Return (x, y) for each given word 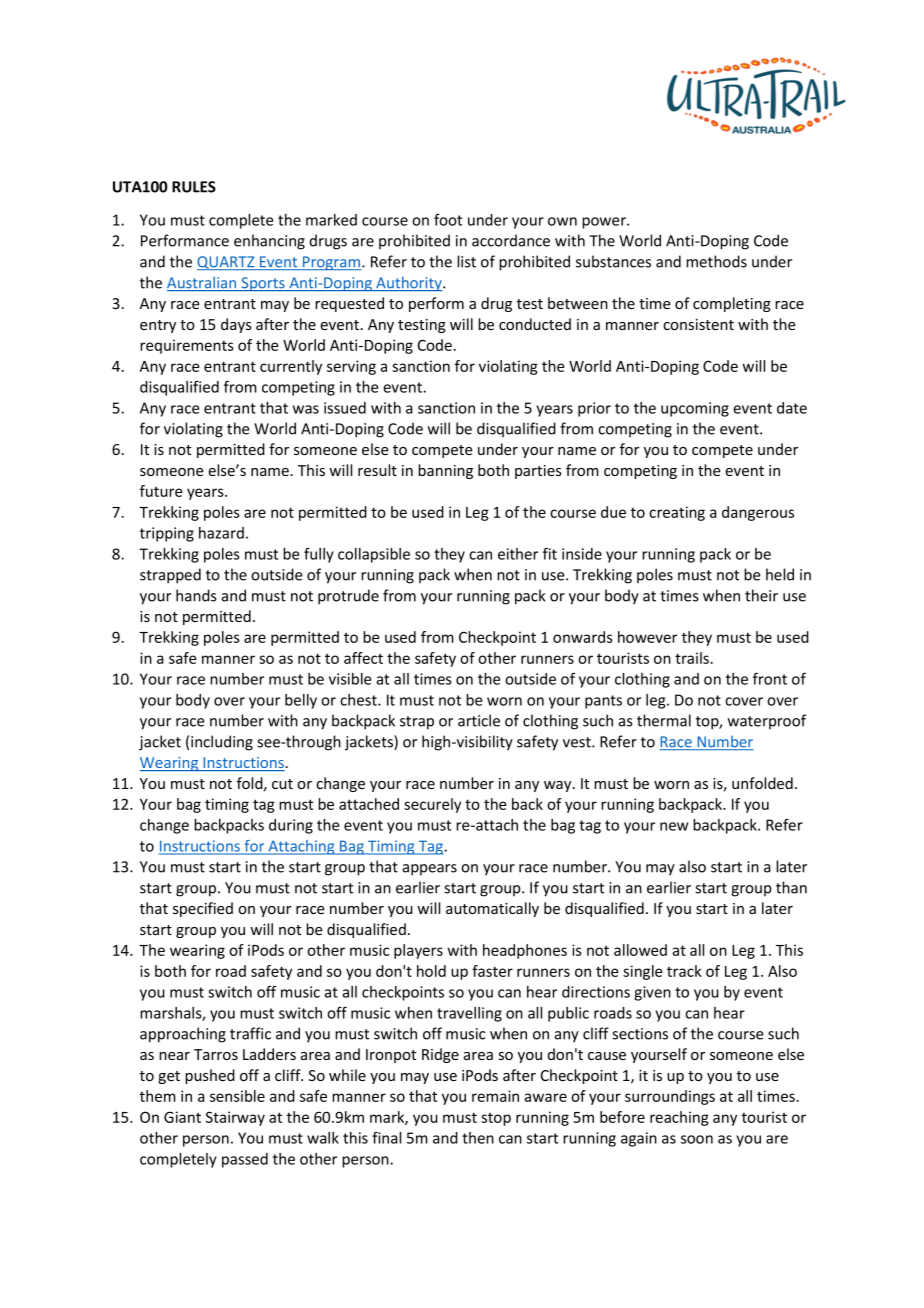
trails (692, 658)
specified (203, 909)
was (306, 409)
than (791, 887)
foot (448, 220)
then (478, 1138)
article (479, 720)
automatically (492, 909)
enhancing (269, 242)
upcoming (695, 409)
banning (445, 471)
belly (301, 701)
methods (716, 261)
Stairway (235, 1118)
